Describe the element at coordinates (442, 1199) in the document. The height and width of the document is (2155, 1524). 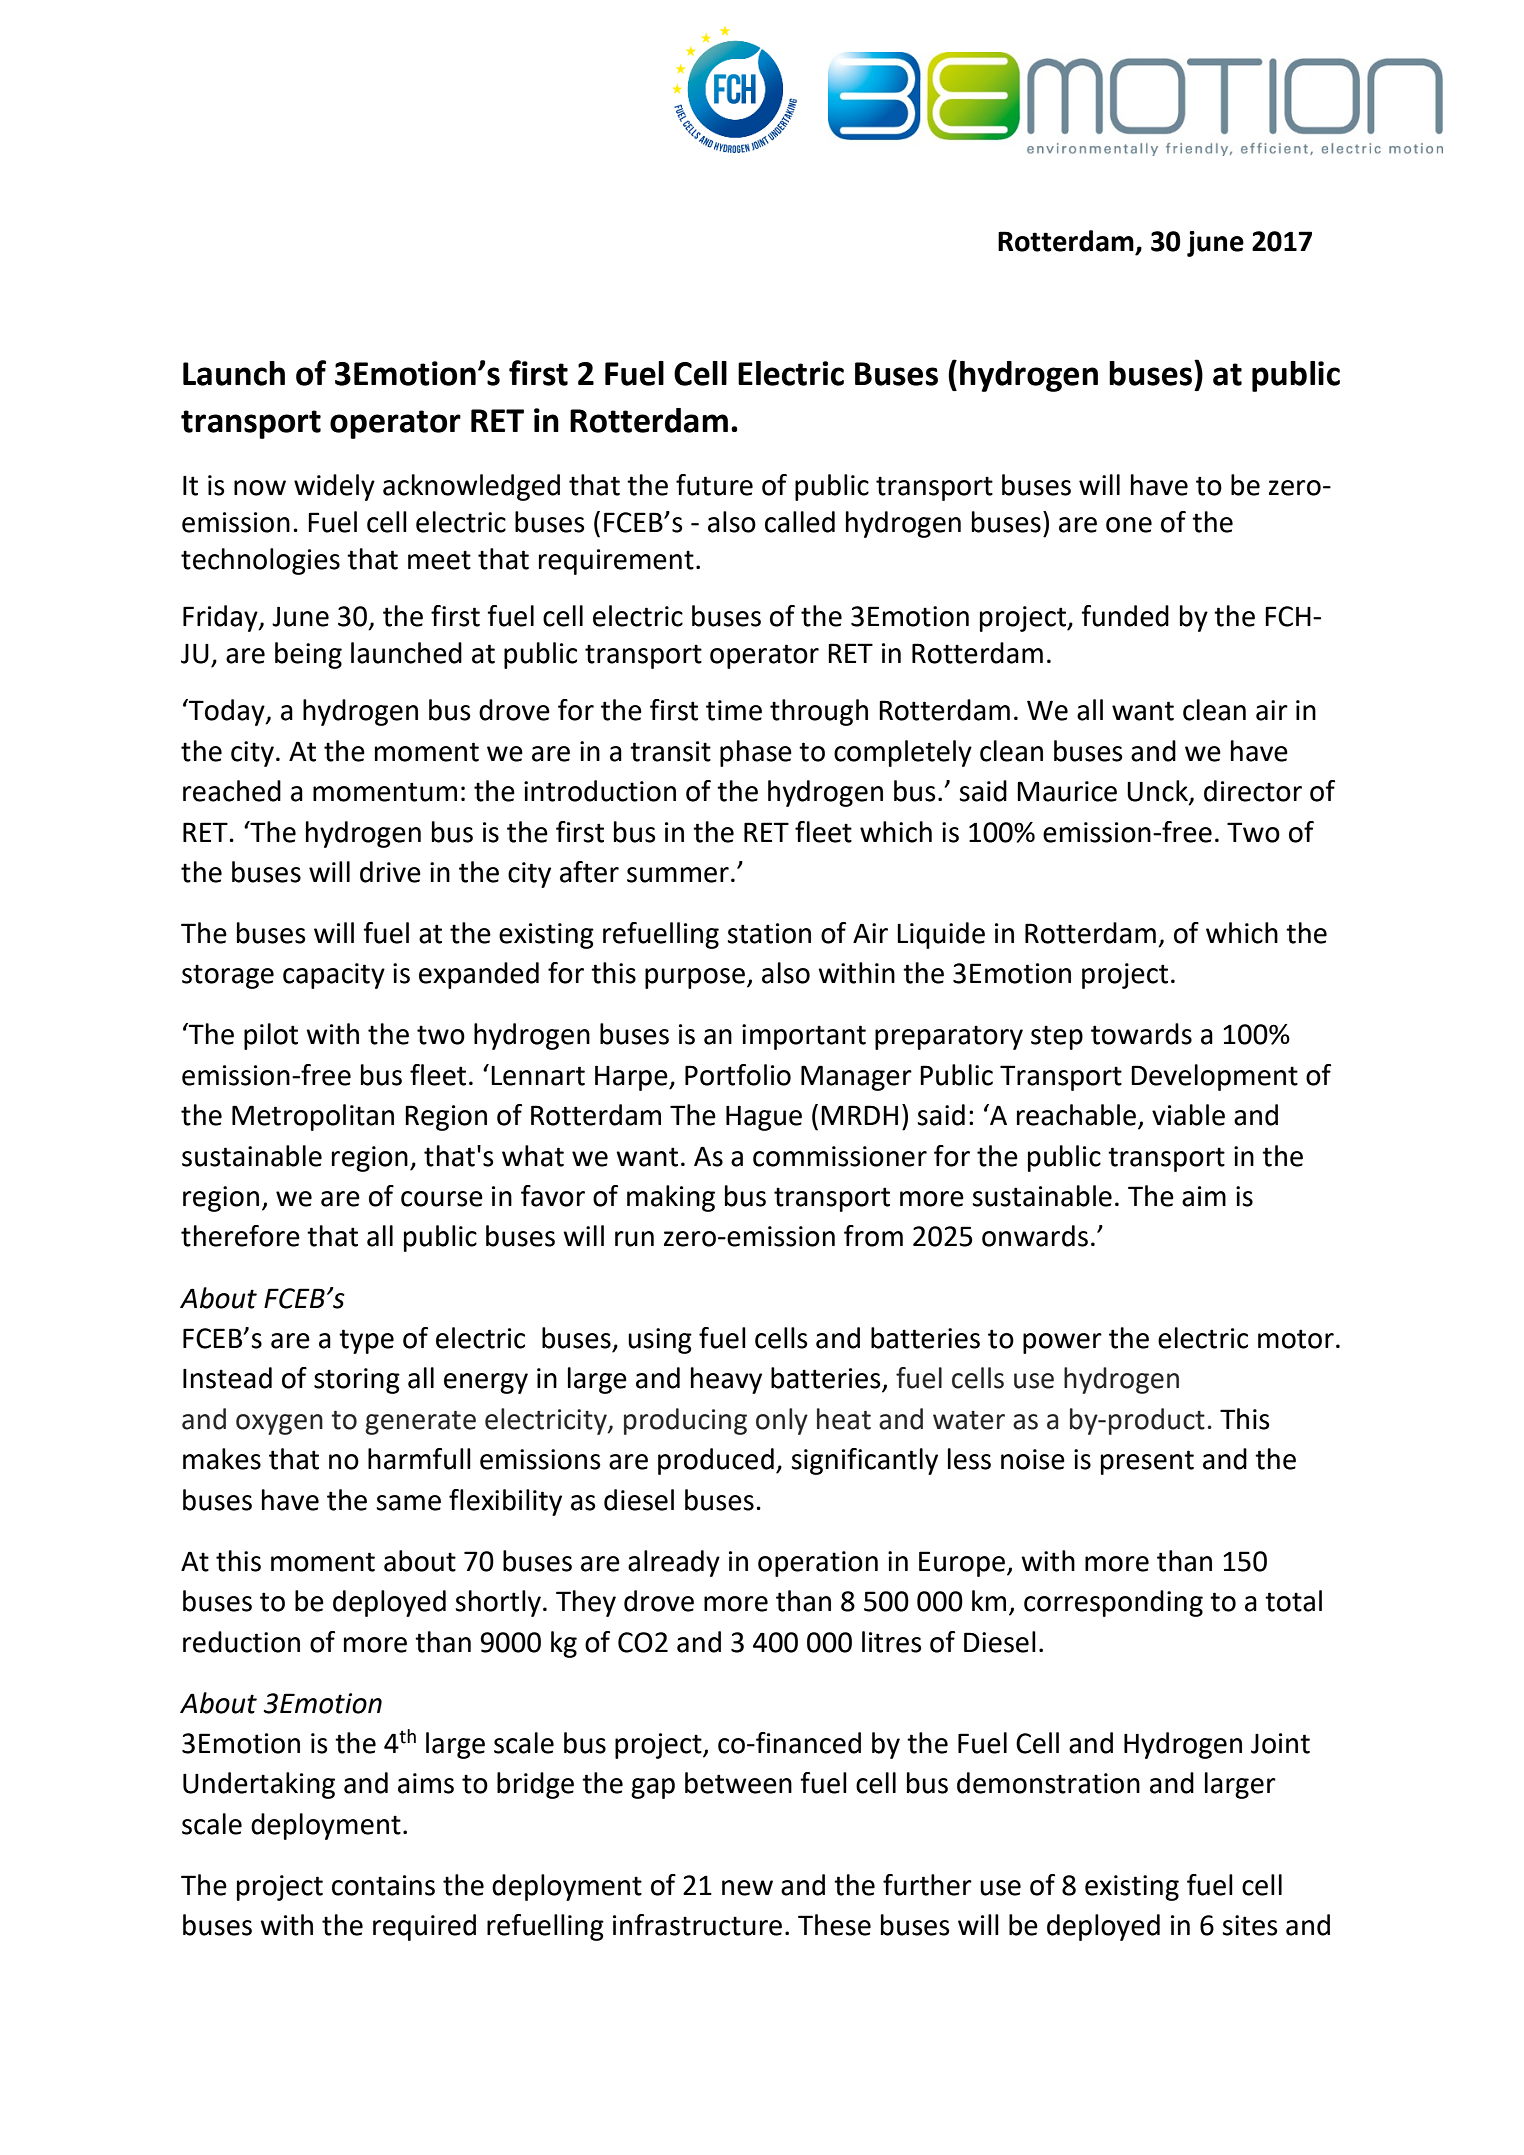
I see `course` at that location.
